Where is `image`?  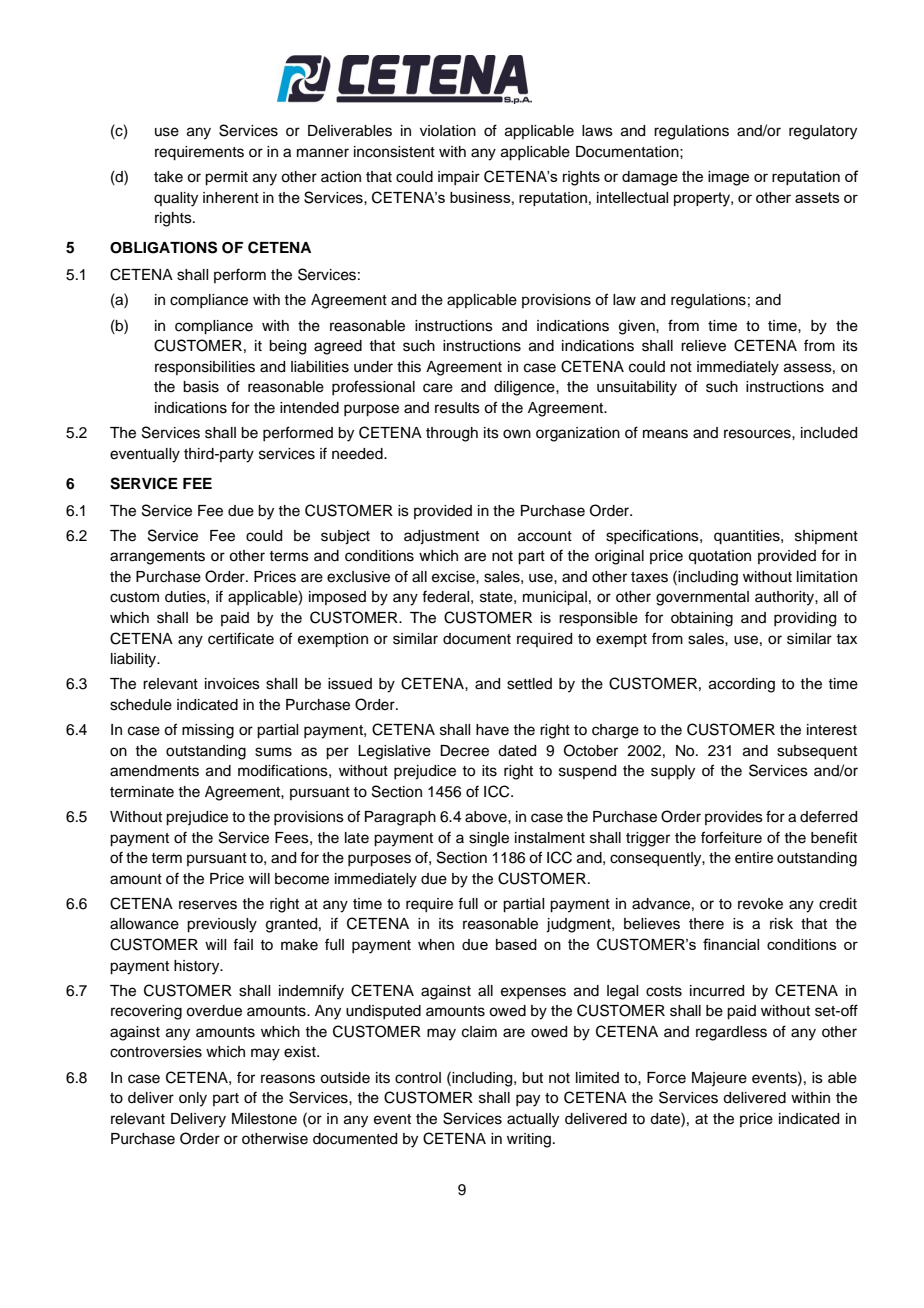
image is located at coordinates (728, 178).
